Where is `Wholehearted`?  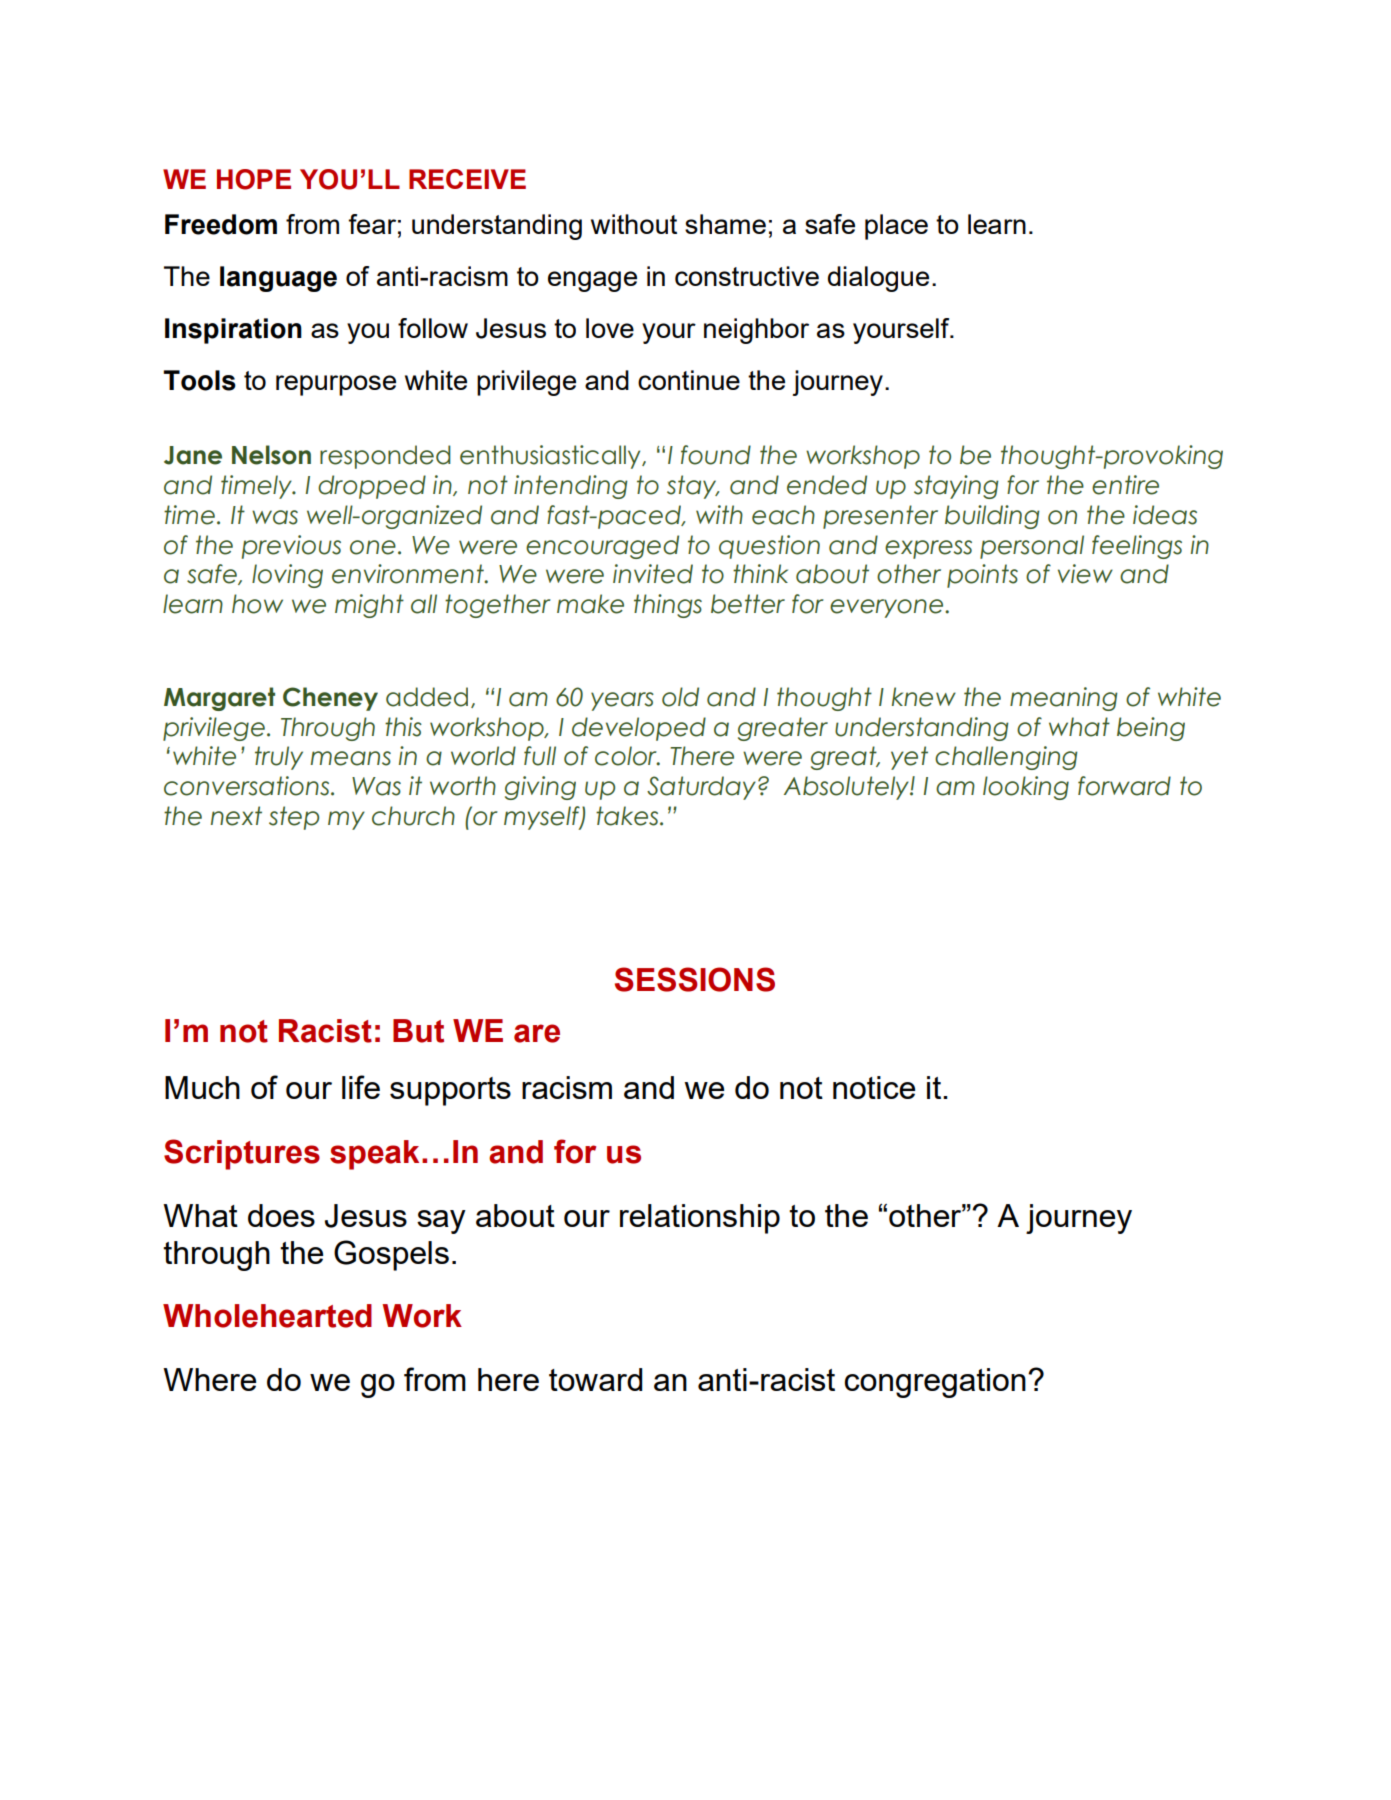
Wholehearted is located at coordinates (267, 1316).
